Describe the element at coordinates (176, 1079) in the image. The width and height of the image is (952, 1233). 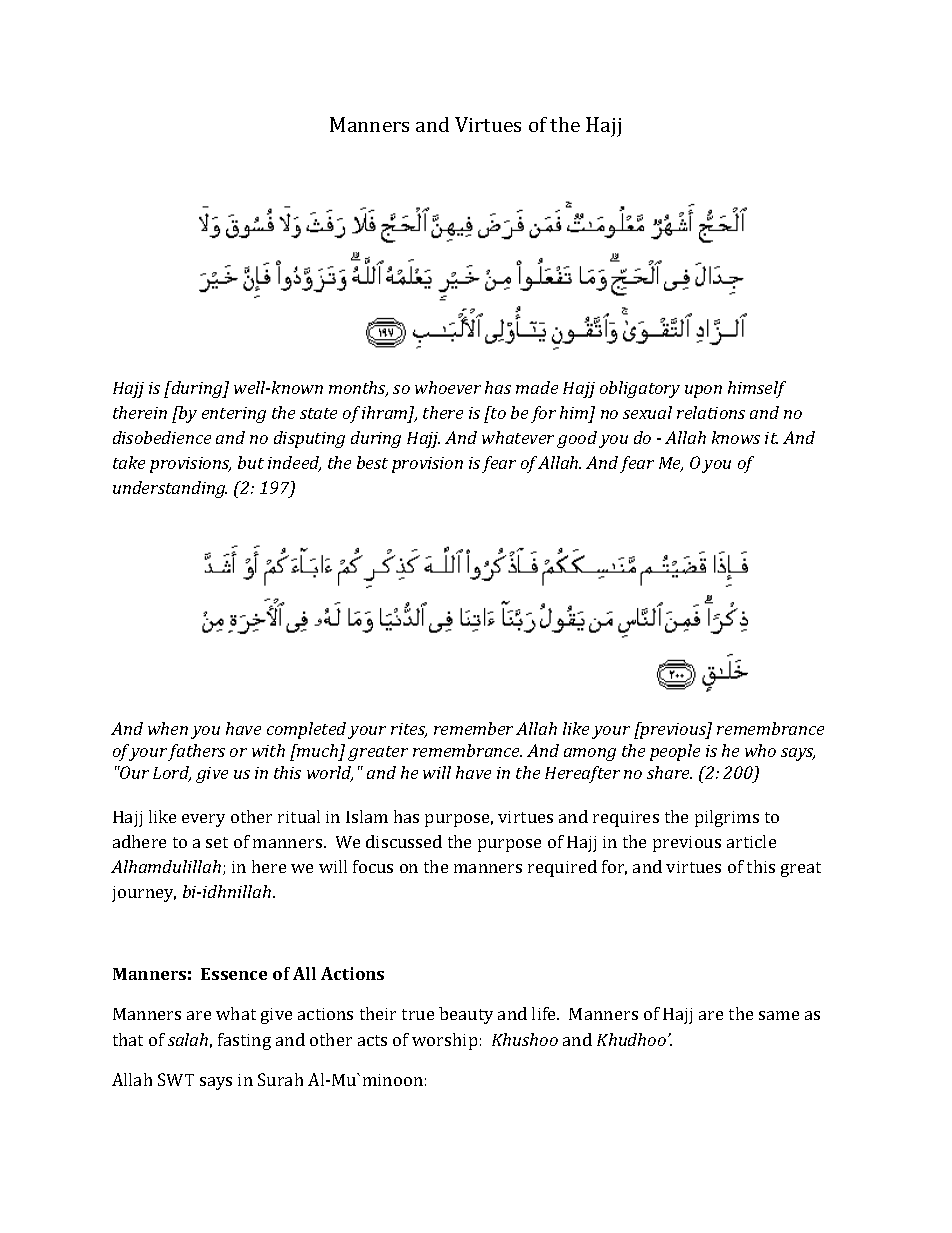
I see `SWT` at that location.
